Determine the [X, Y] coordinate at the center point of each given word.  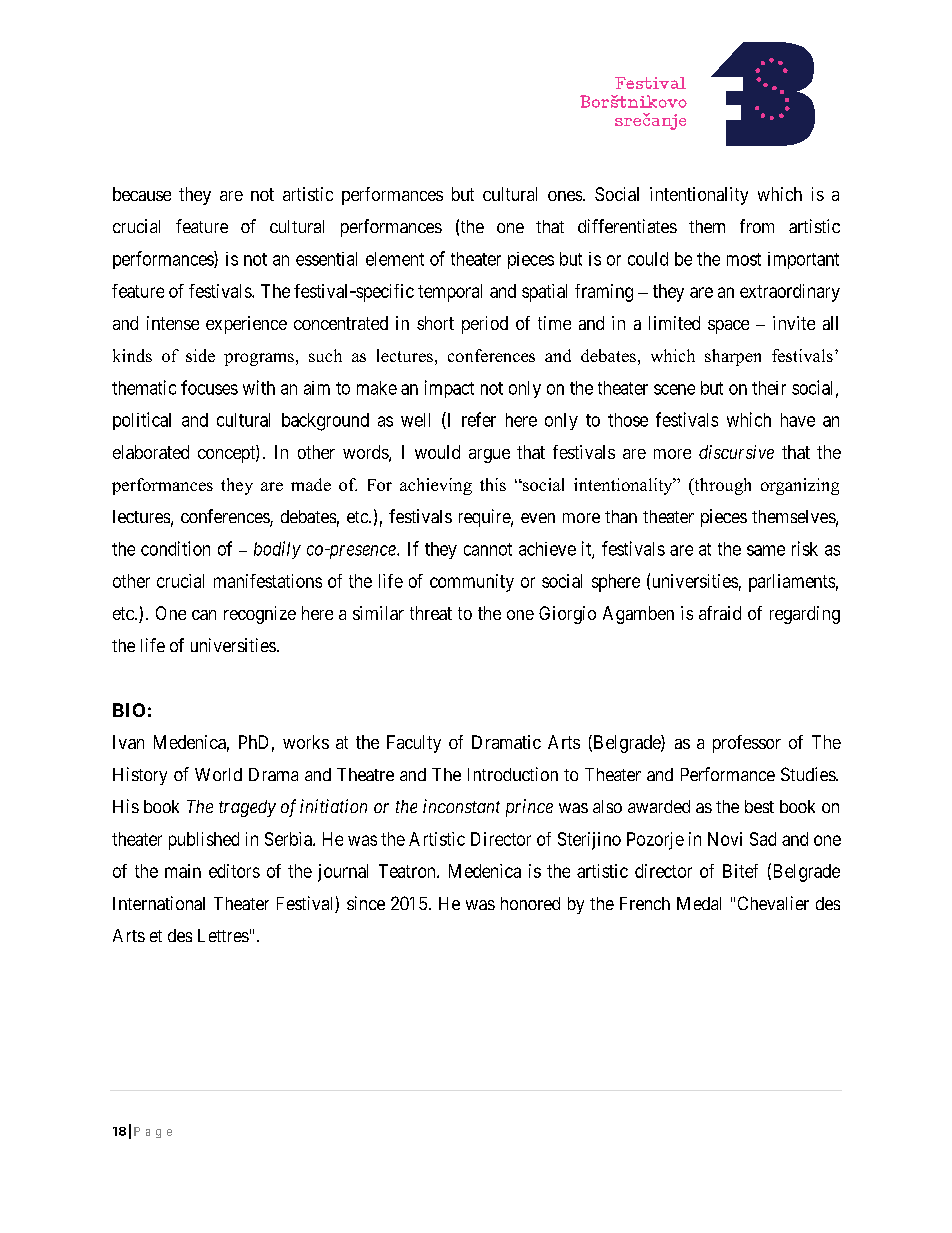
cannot [488, 549]
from [757, 226]
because [142, 194]
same [766, 550]
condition [175, 548]
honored [530, 903]
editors [234, 871]
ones [565, 196]
